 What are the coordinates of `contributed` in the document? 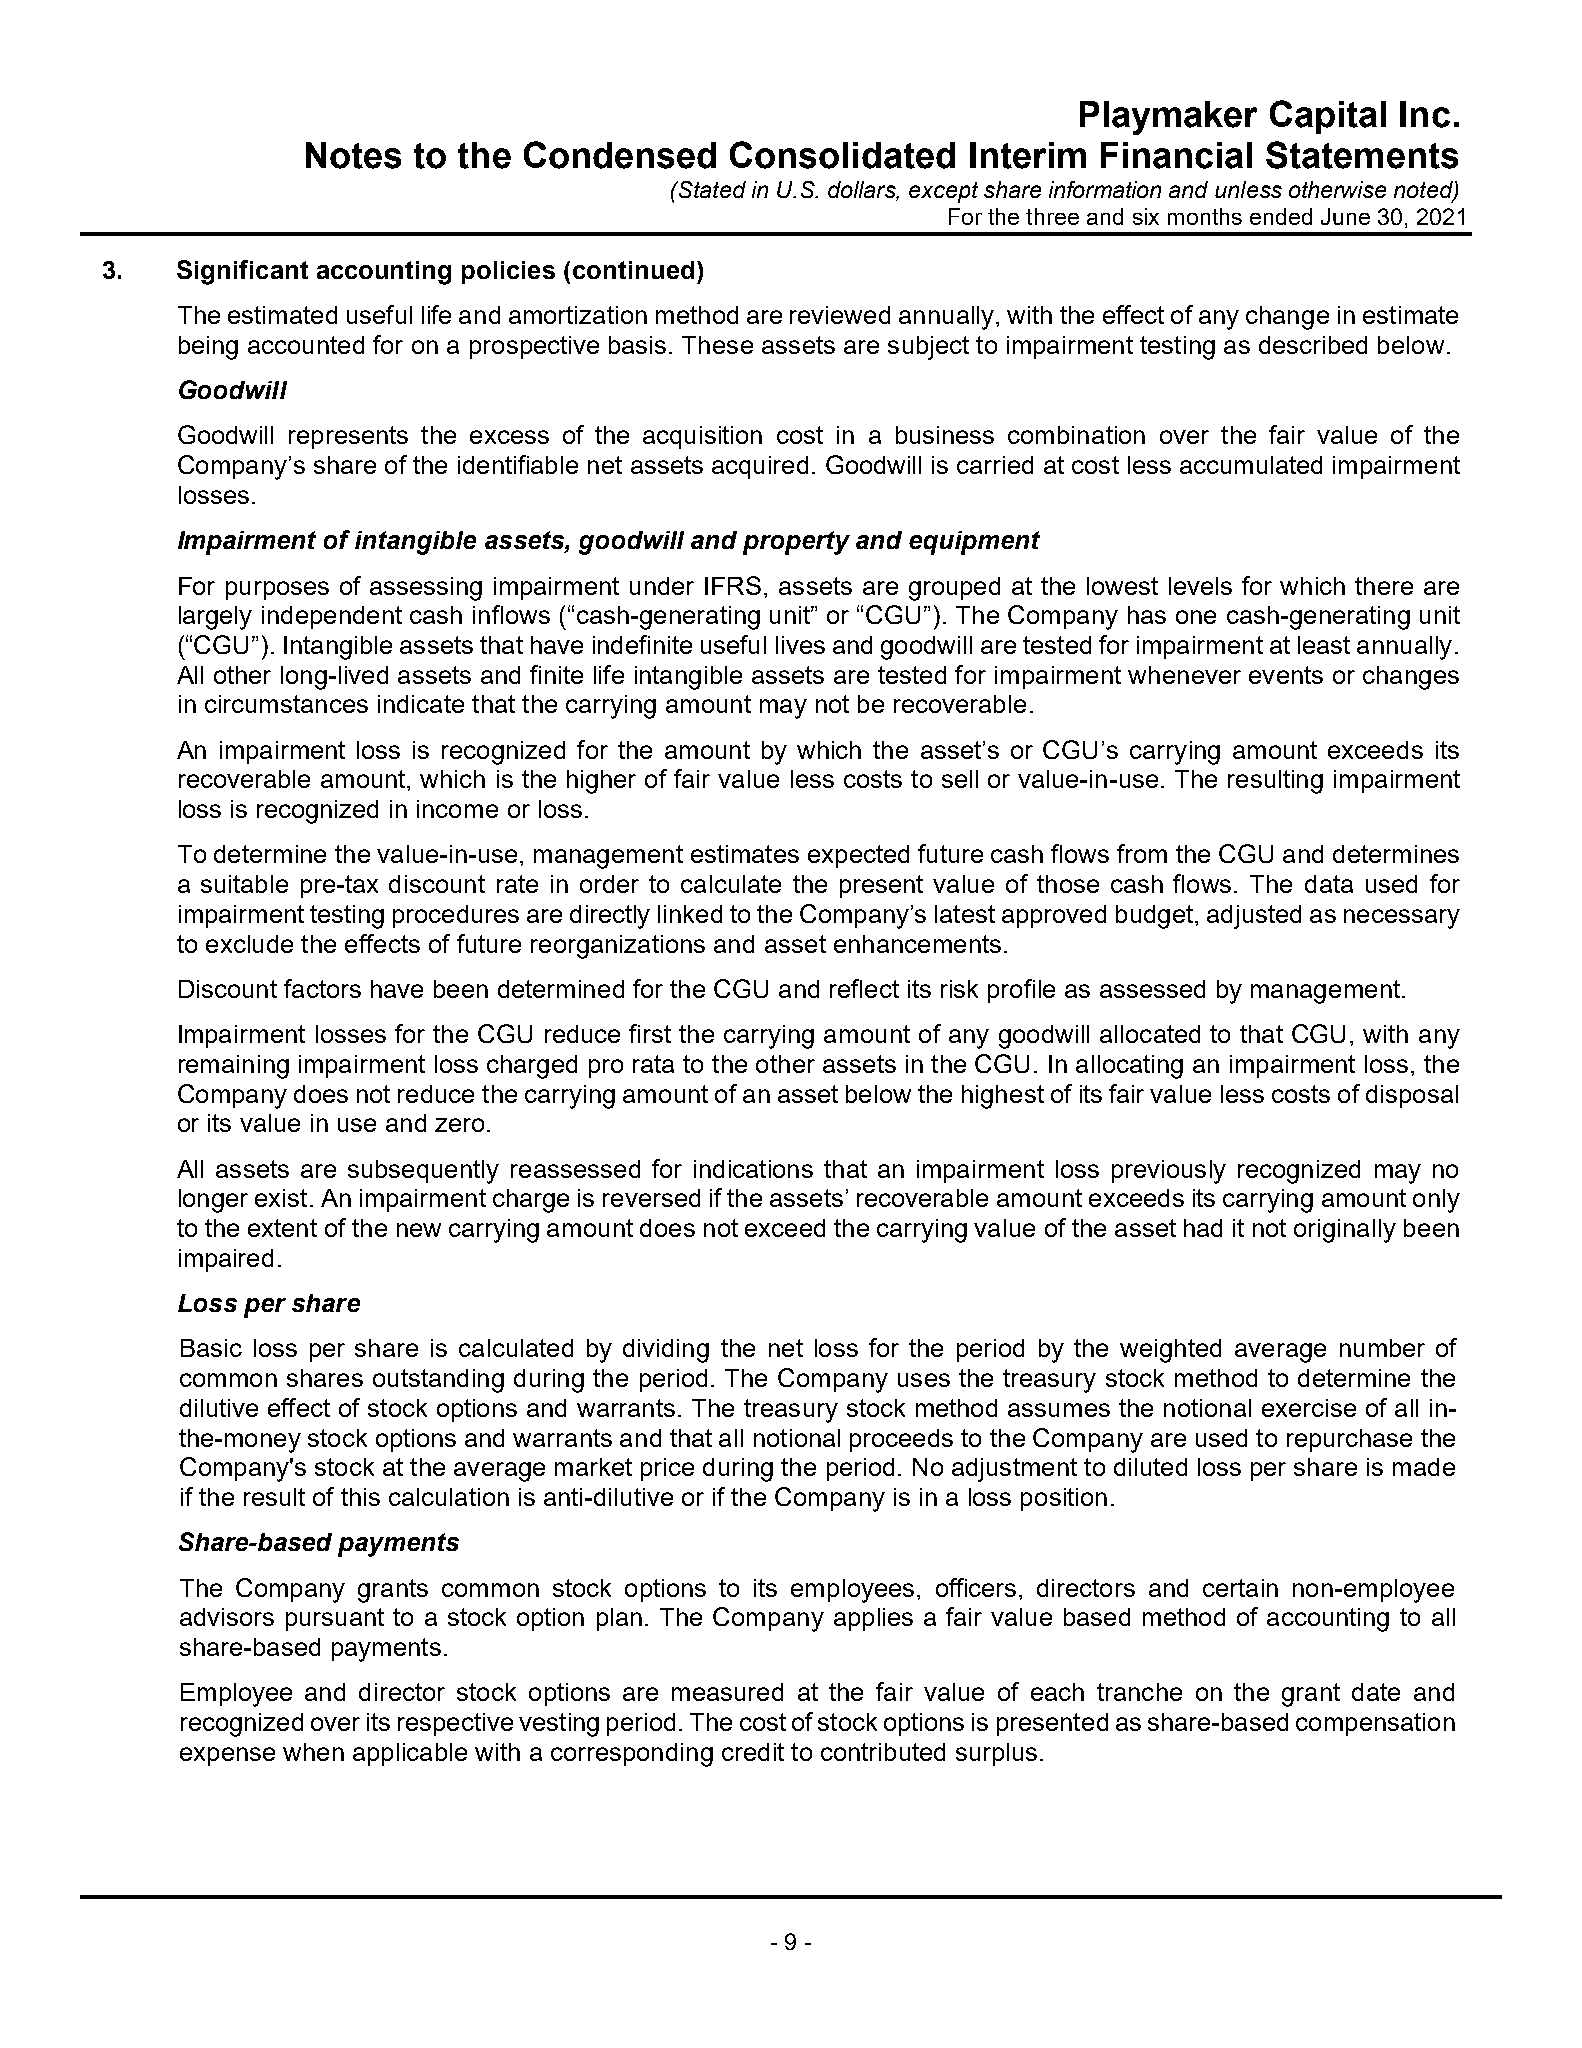 It's located at (883, 1752).
